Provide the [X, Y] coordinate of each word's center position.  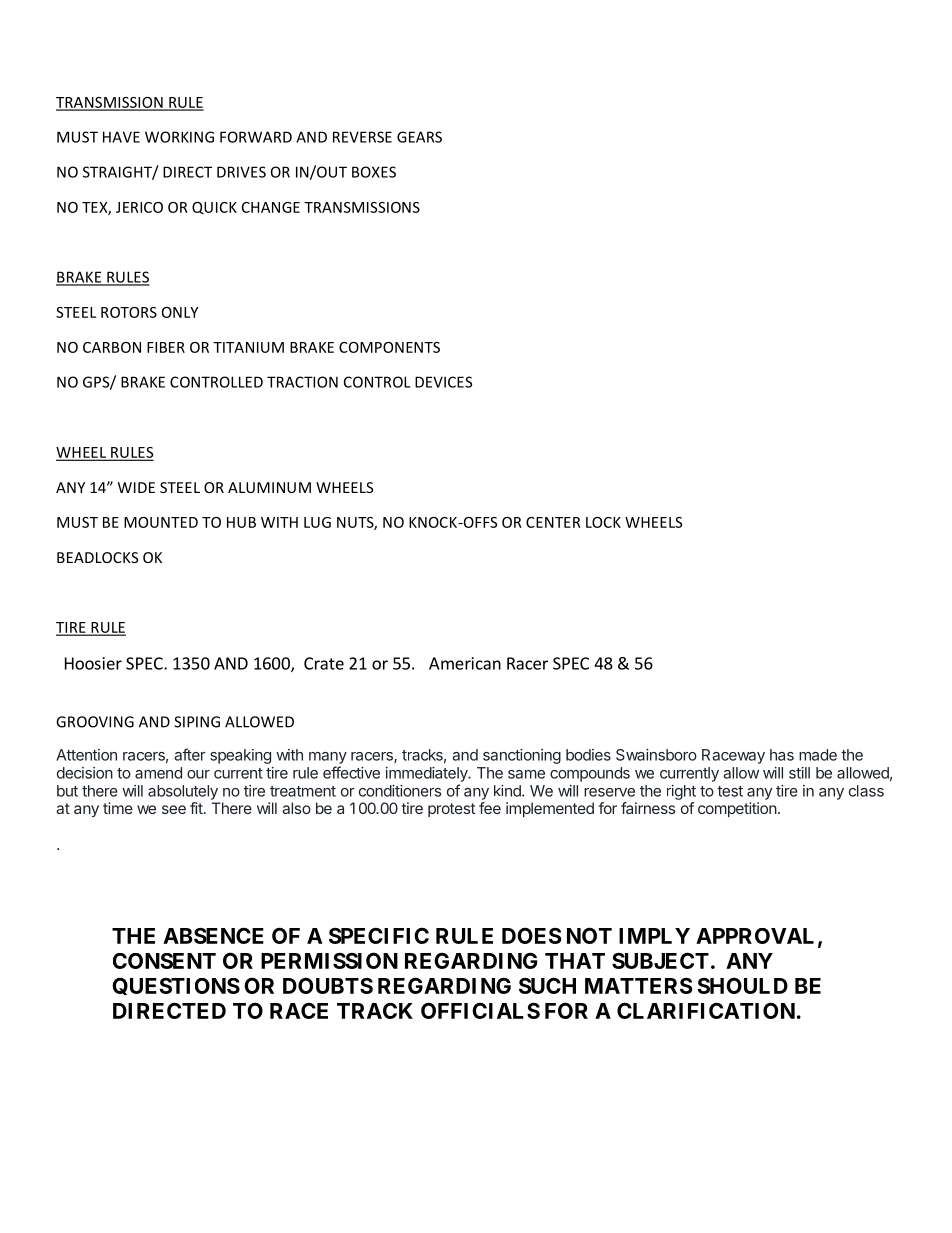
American [465, 663]
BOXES [374, 172]
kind [508, 791]
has [782, 755]
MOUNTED [161, 522]
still [799, 773]
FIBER [166, 347]
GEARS [419, 137]
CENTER [553, 522]
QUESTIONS [176, 986]
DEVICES [443, 382]
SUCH [547, 985]
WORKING [179, 137]
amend [158, 773]
